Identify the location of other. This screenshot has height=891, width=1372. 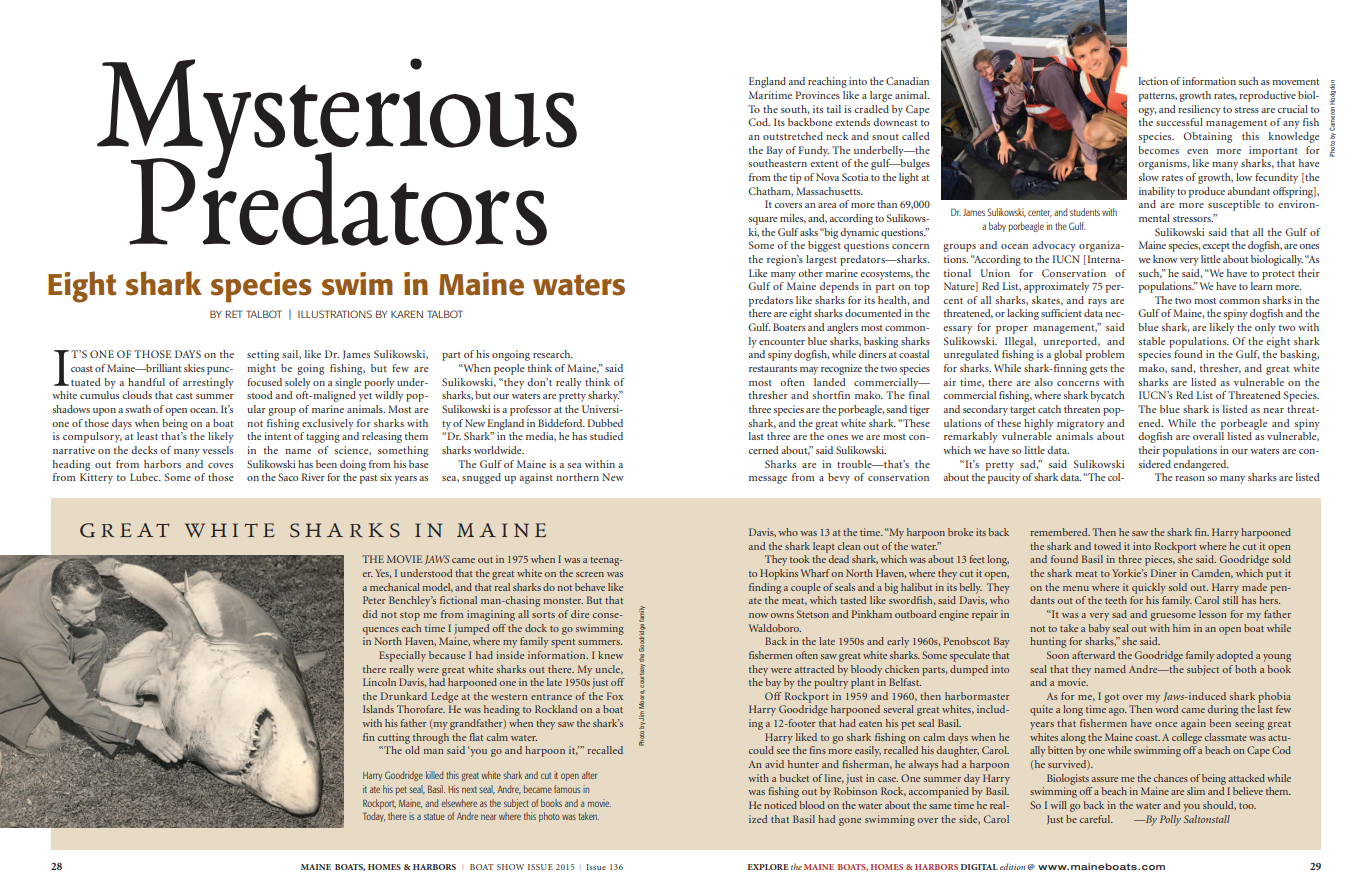
(810, 273).
